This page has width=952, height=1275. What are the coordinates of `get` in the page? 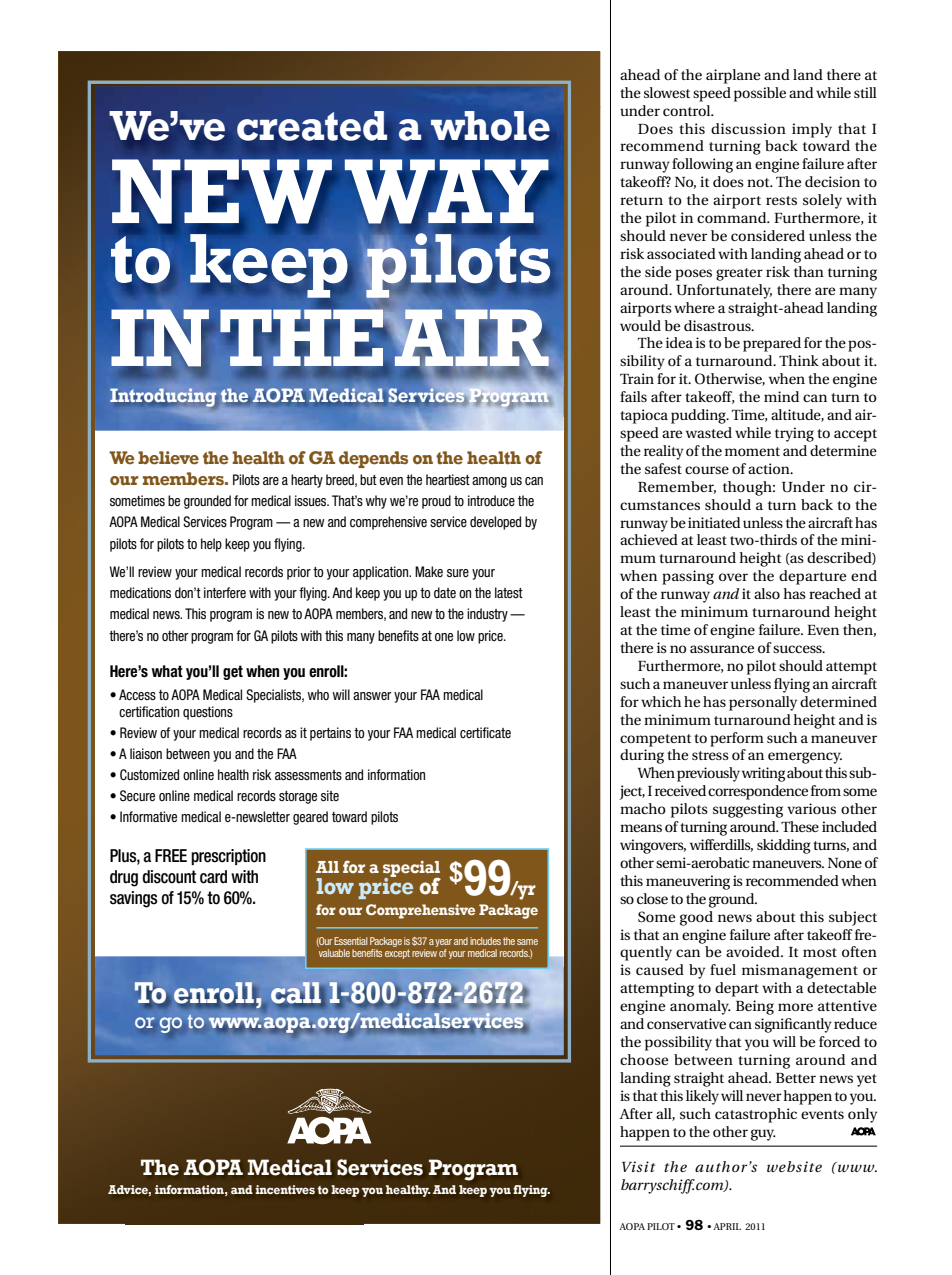 It's located at (233, 672).
